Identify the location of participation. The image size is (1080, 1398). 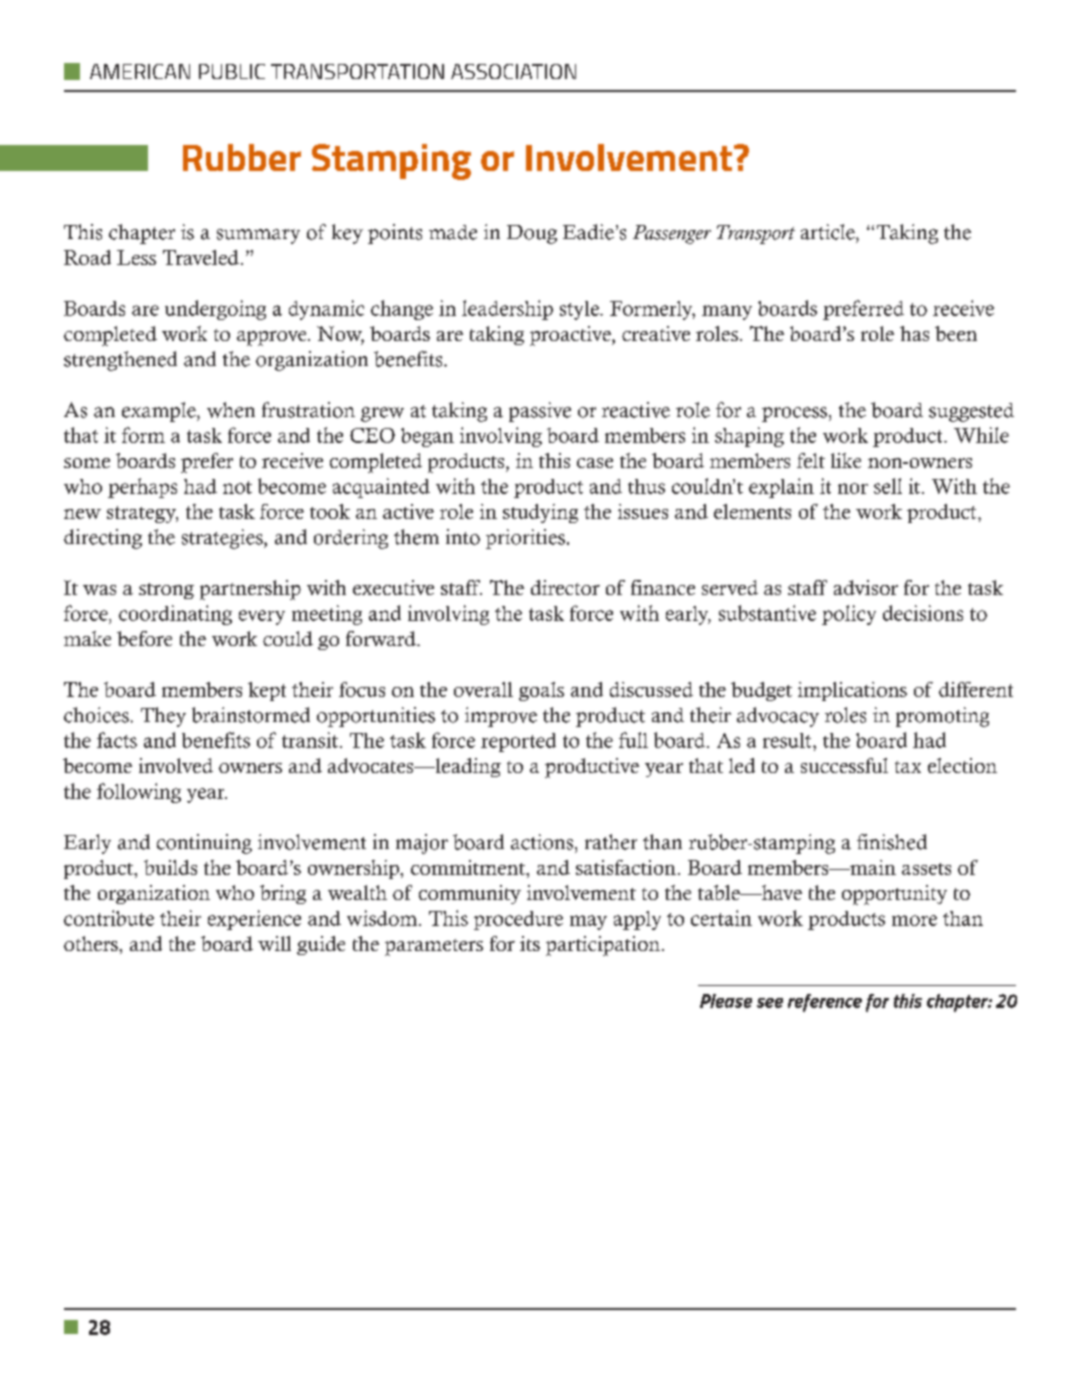
(603, 946).
